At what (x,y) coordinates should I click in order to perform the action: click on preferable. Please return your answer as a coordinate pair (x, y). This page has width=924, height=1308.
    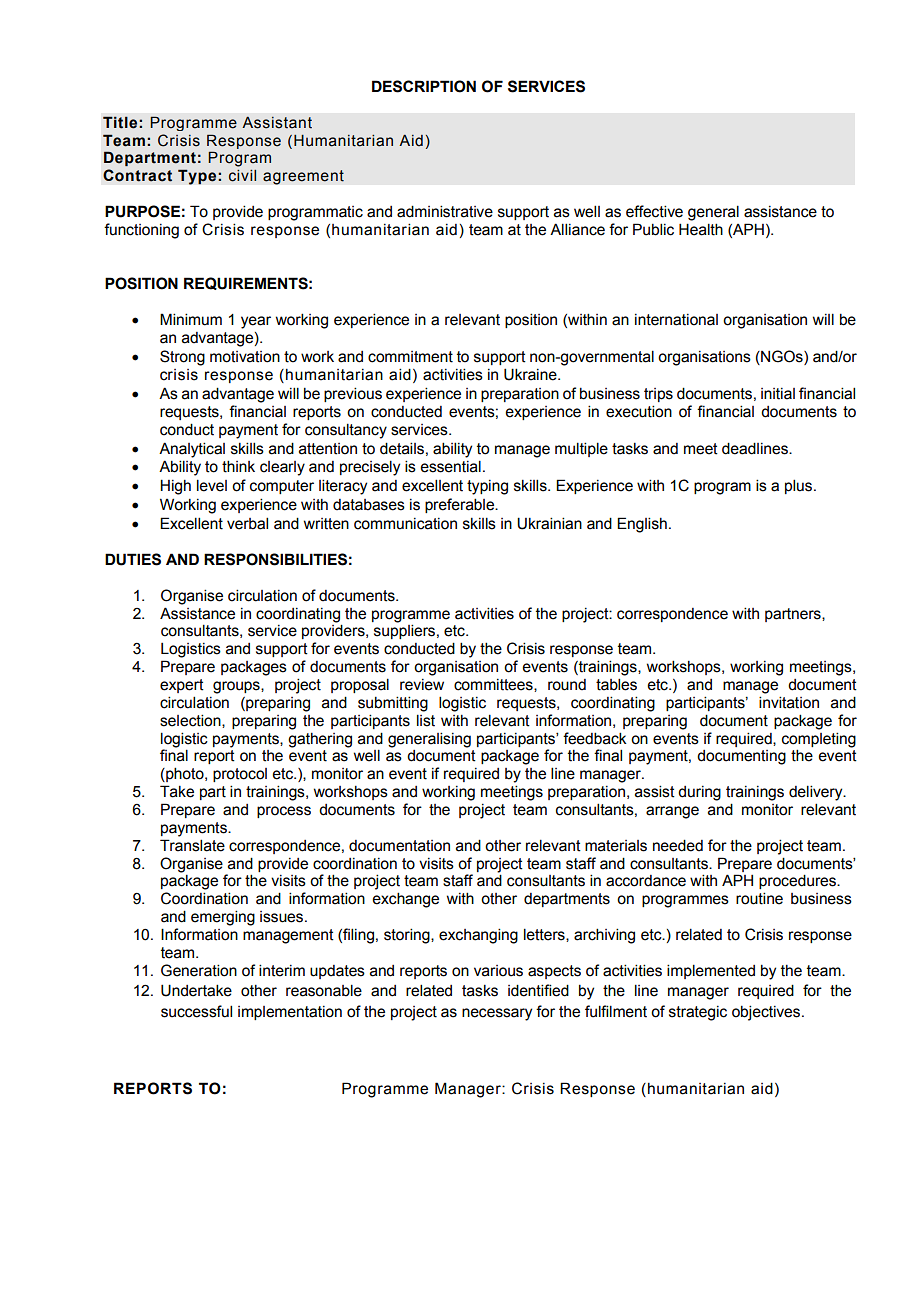
    Looking at the image, I should click on (461, 505).
